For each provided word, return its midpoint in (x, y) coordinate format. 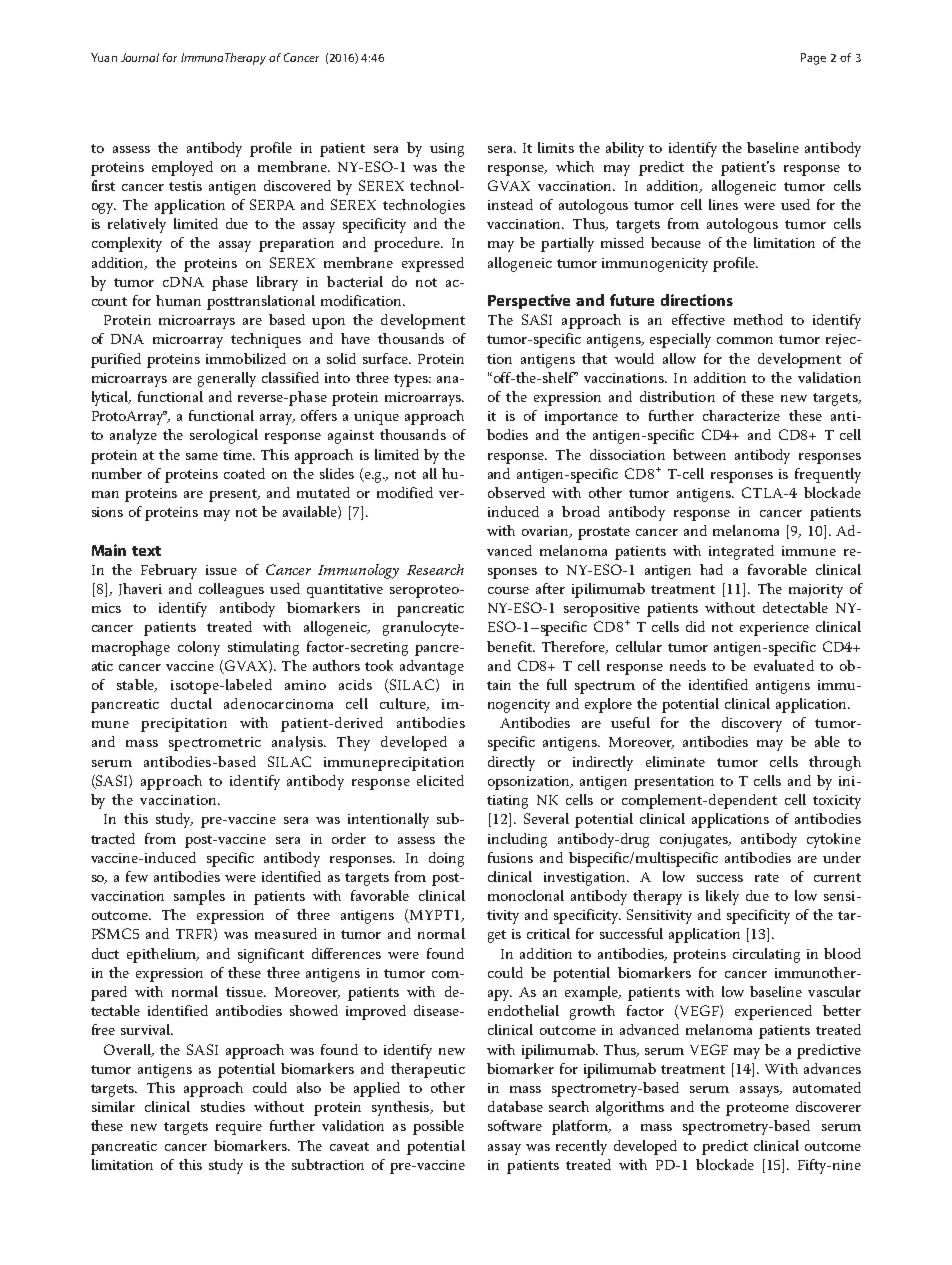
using (447, 150)
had (711, 569)
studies (223, 1106)
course (508, 590)
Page (813, 59)
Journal (140, 57)
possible (438, 1127)
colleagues (231, 590)
